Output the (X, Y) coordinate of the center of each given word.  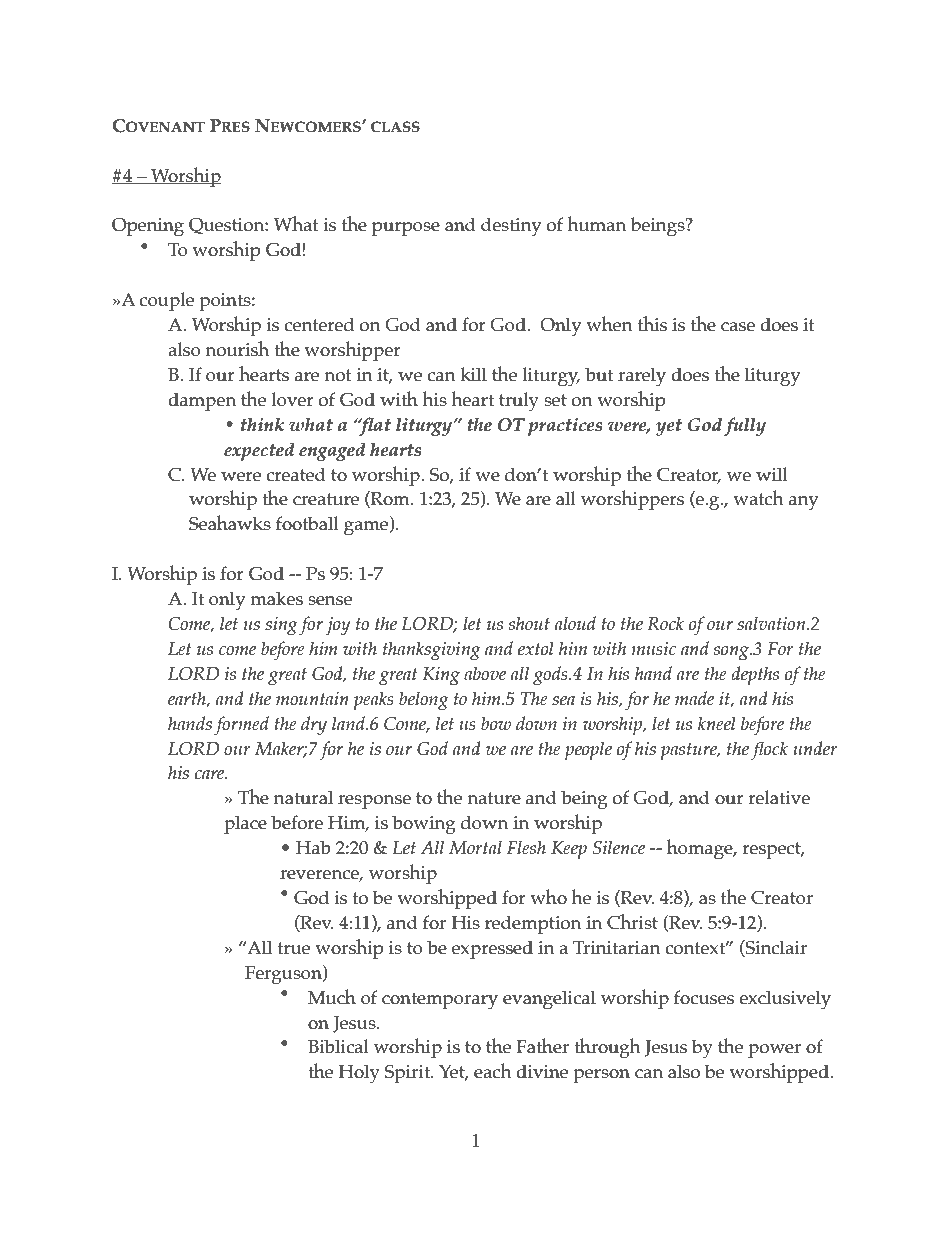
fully (745, 426)
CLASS (395, 127)
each (493, 1071)
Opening (148, 227)
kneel (717, 723)
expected (259, 451)
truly (519, 402)
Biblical (338, 1046)
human (596, 224)
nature (494, 798)
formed (241, 725)
